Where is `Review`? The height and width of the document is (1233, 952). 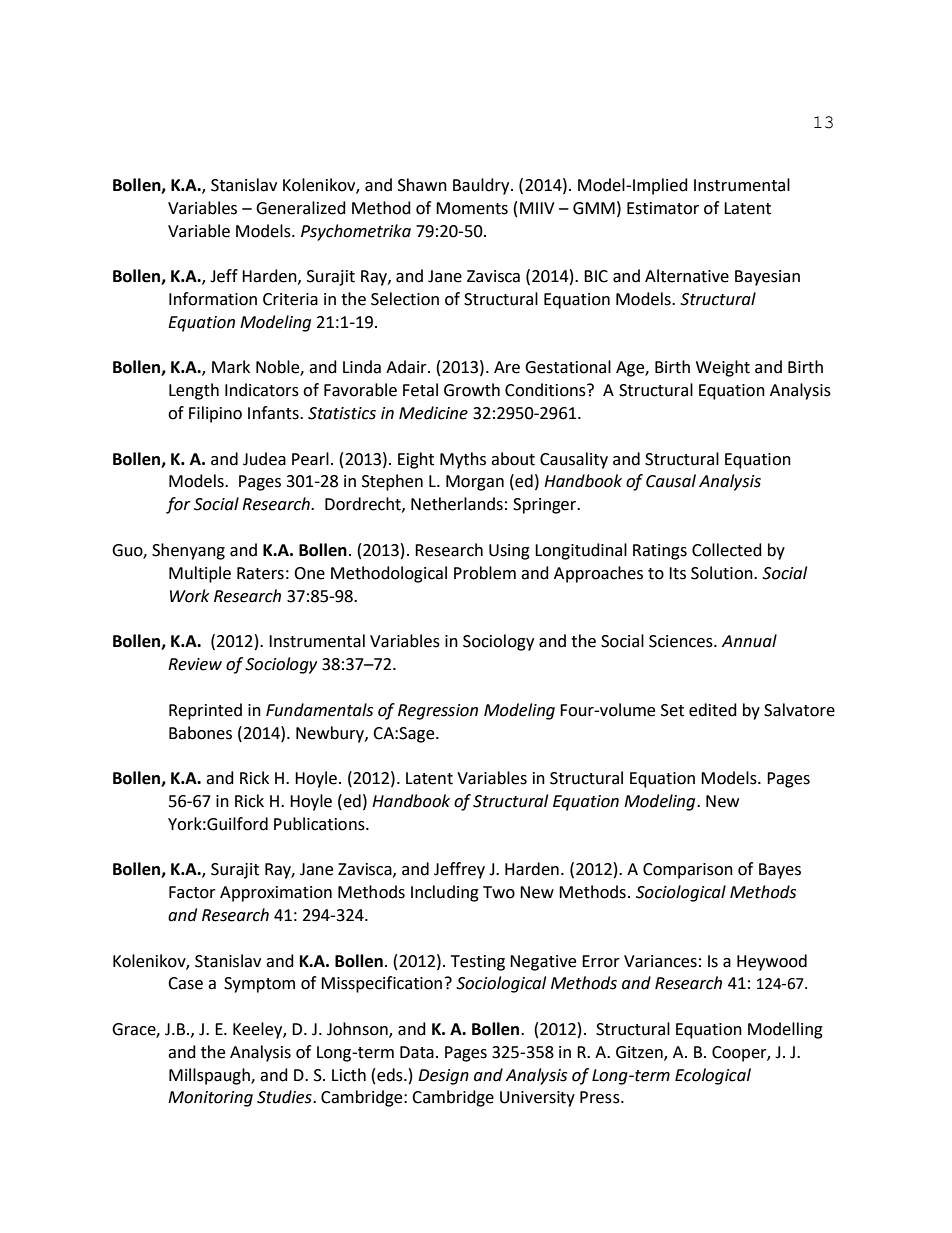 Review is located at coordinates (195, 664).
